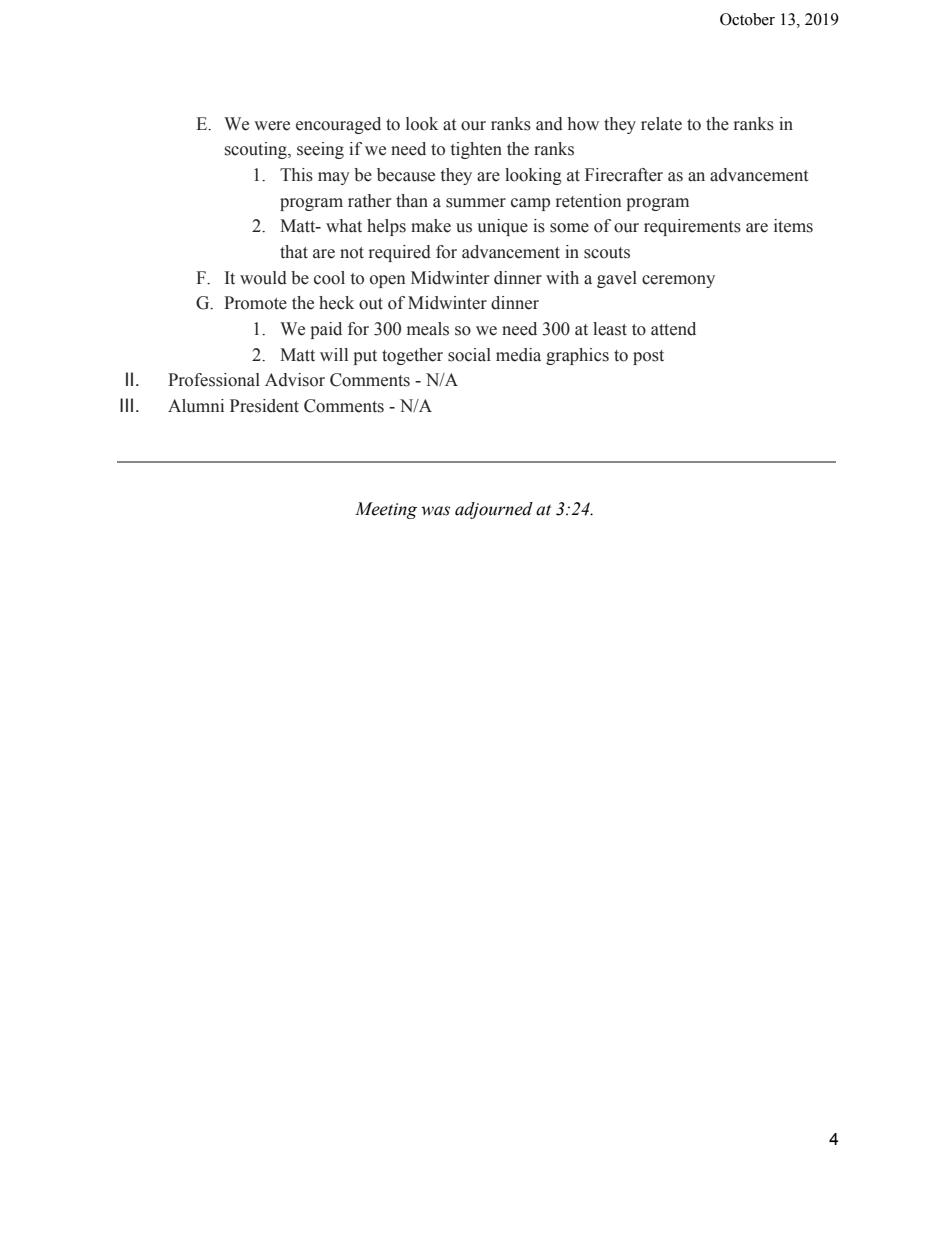 This image has height=1233, width=952. What do you see at coordinates (747, 19) in the image?
I see `October` at bounding box center [747, 19].
